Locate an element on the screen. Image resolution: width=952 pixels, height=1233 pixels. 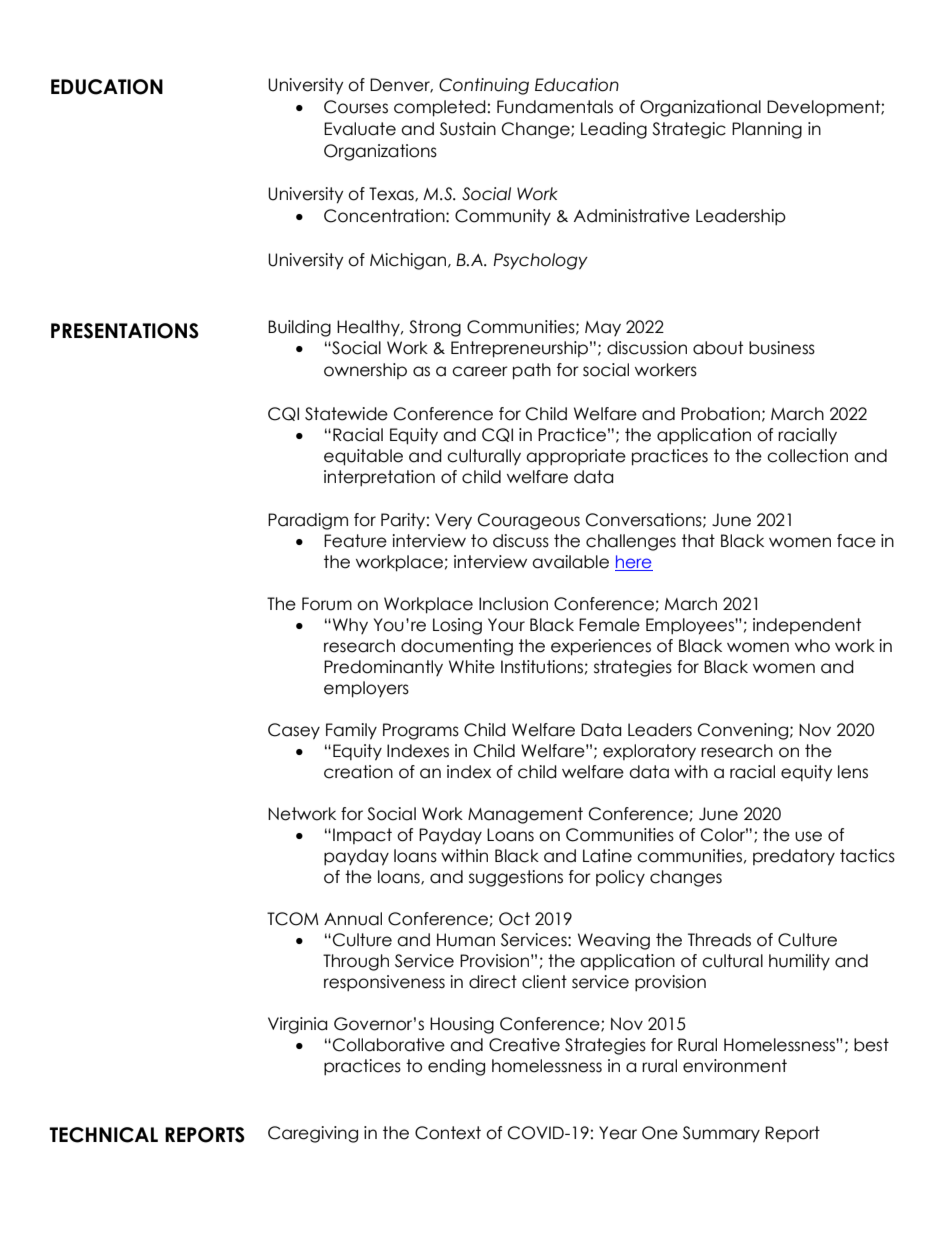
TECHNICAL is located at coordinates (103, 1135).
